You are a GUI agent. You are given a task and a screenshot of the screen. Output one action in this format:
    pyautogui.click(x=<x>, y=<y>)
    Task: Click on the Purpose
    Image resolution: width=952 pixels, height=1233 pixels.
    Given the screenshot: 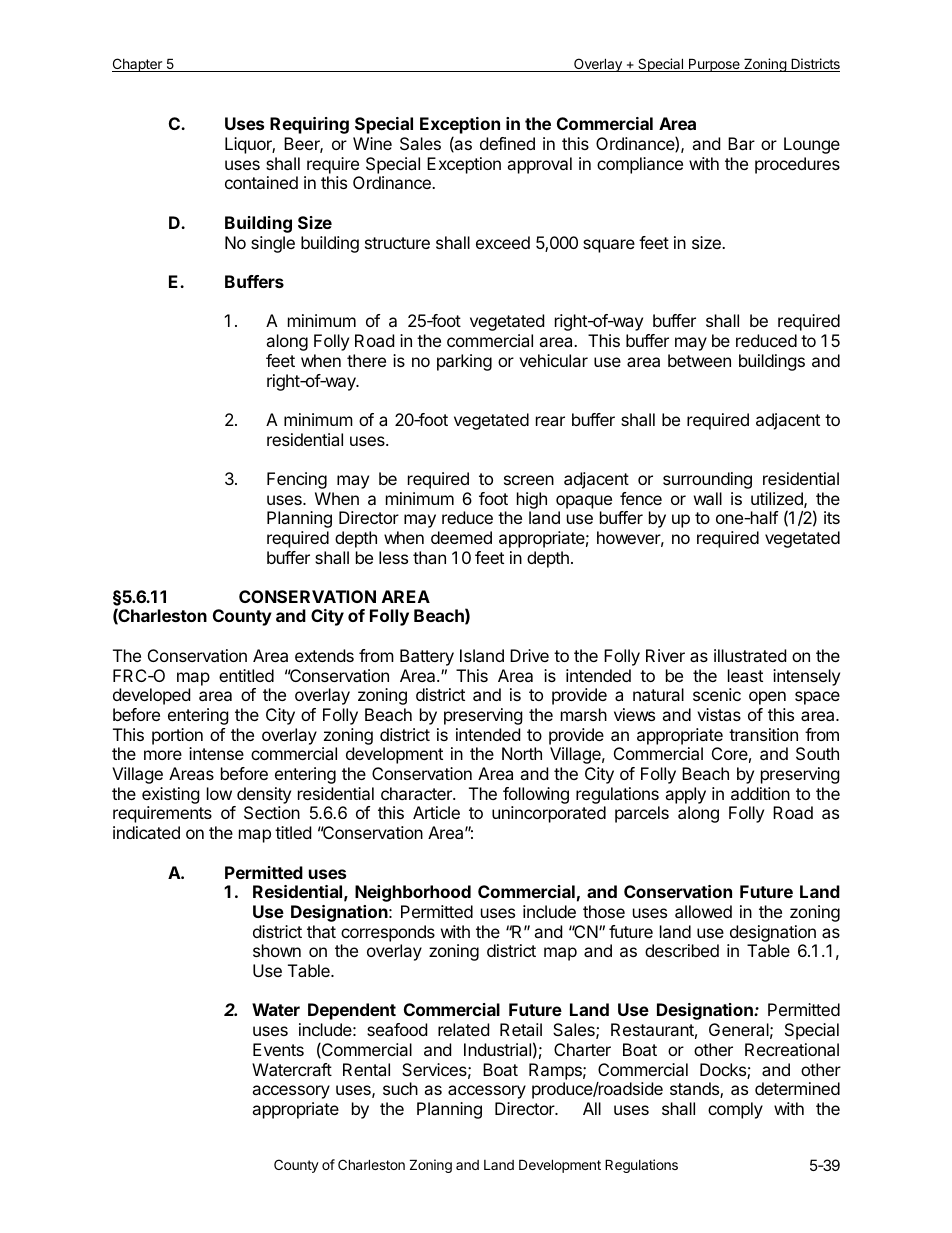 What is the action you would take?
    pyautogui.click(x=714, y=65)
